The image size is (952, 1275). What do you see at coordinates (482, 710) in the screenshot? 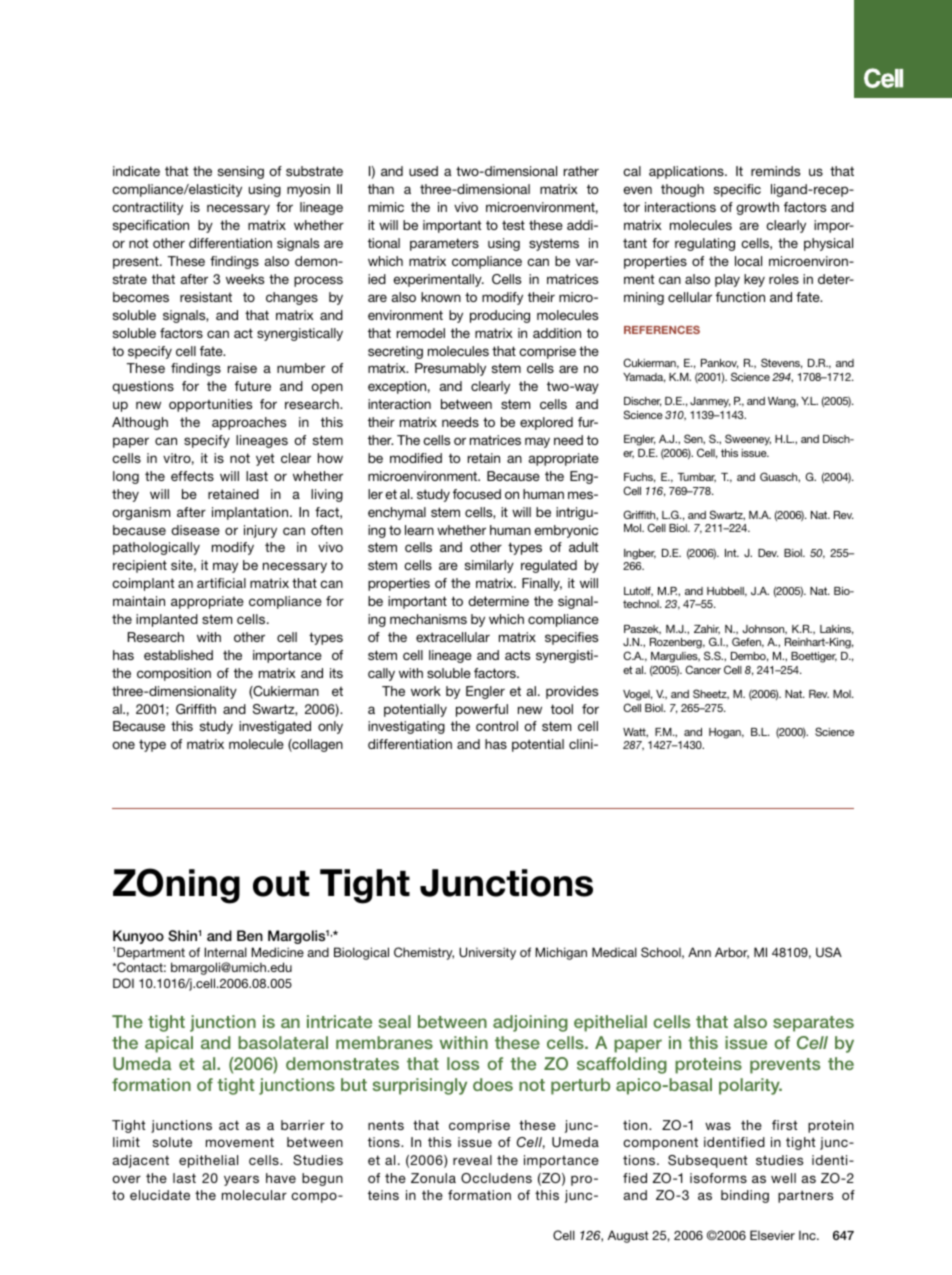
I see `powerful` at bounding box center [482, 710].
